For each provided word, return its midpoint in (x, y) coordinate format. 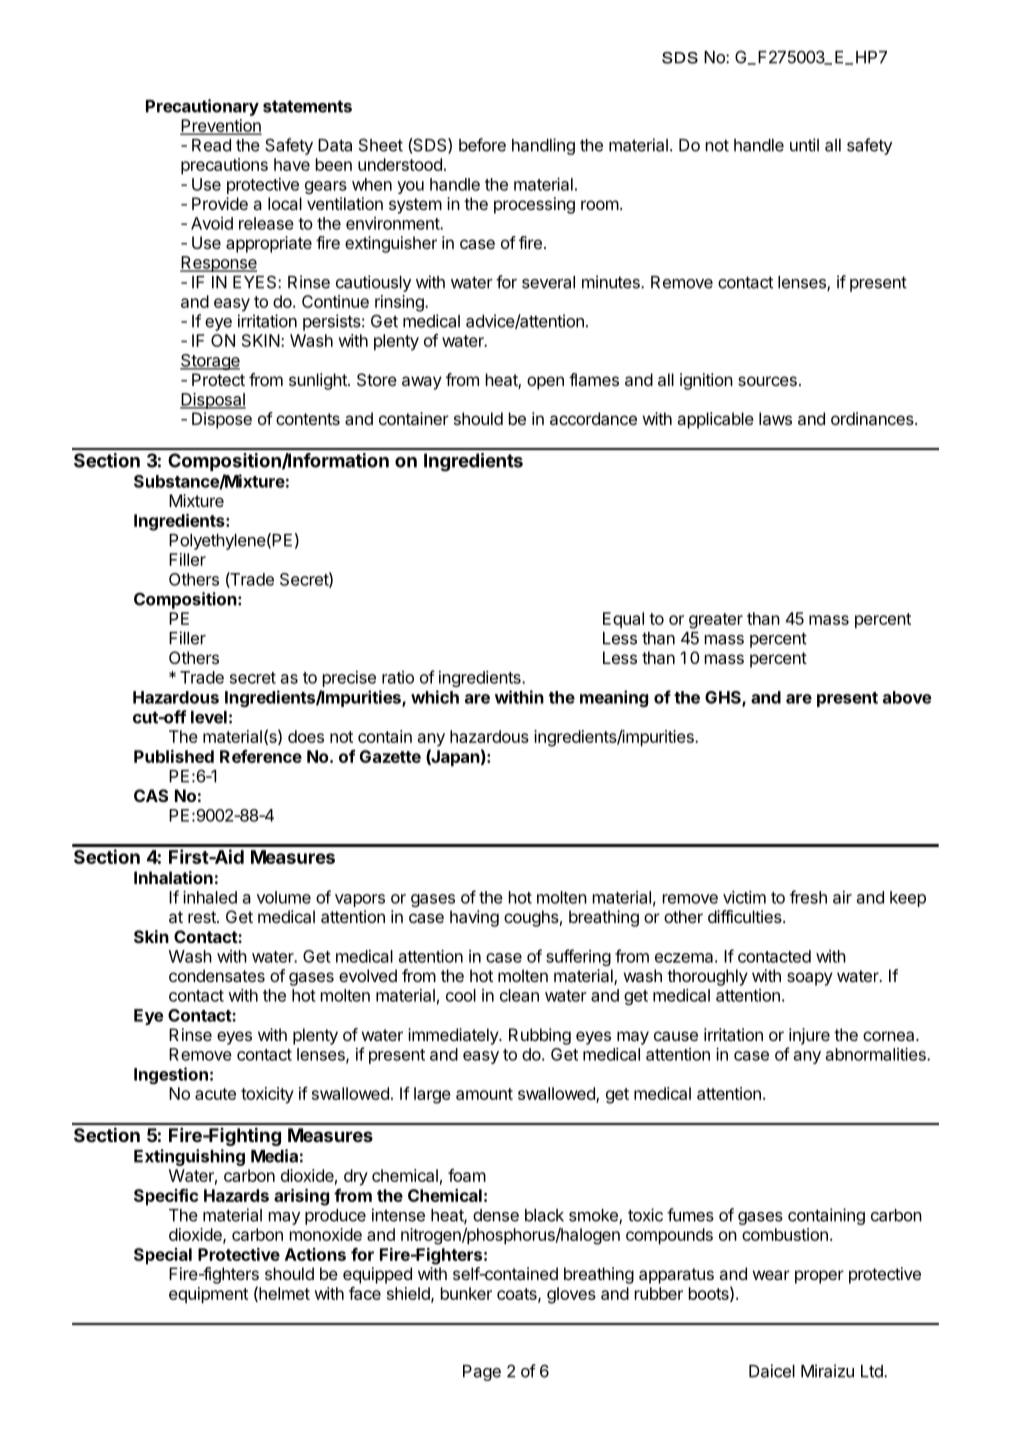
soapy (810, 979)
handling (543, 146)
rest (203, 917)
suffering (578, 957)
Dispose (222, 420)
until (804, 145)
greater (716, 621)
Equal (623, 620)
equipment (208, 1295)
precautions (224, 166)
